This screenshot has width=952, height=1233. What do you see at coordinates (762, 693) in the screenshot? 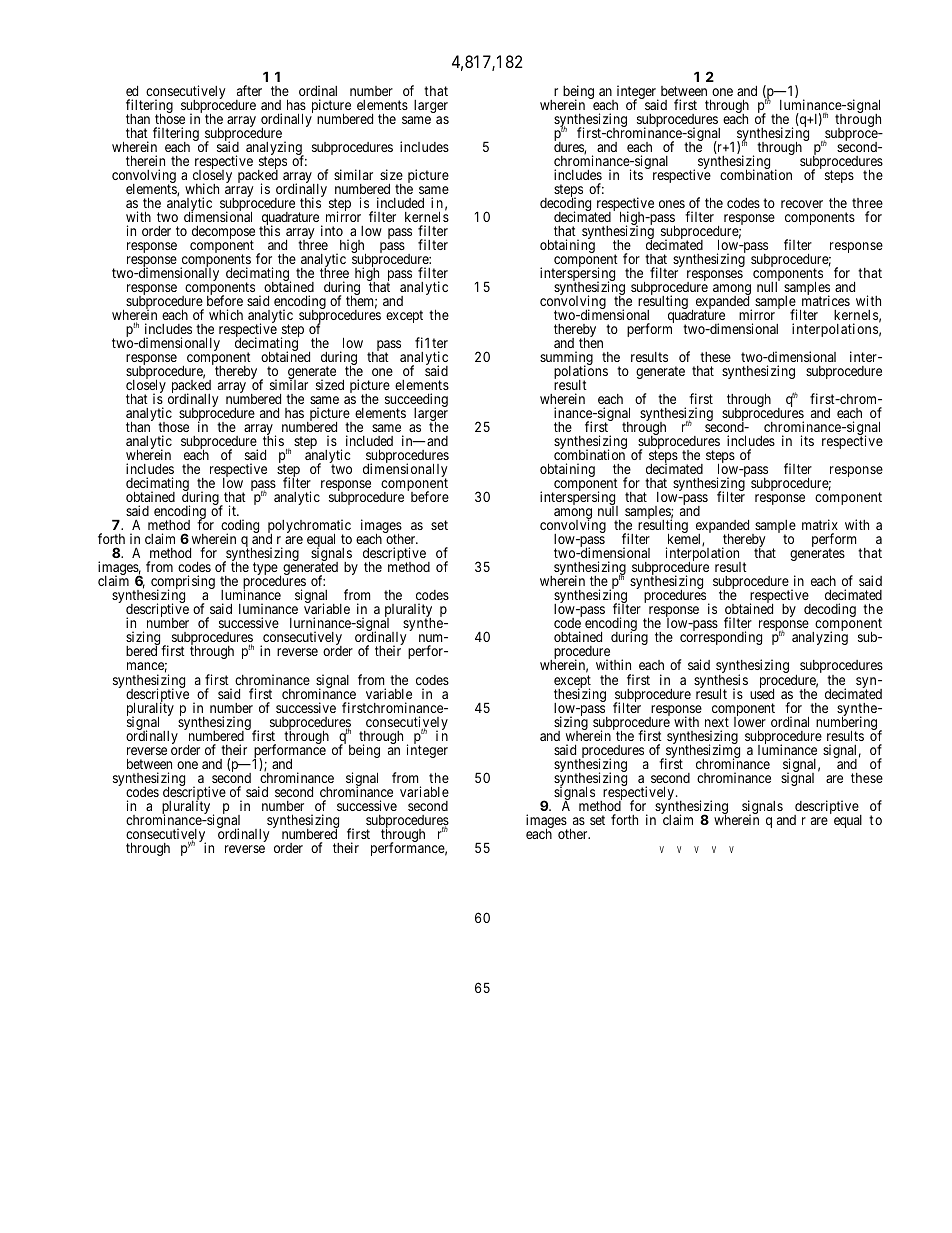
I see `used` at bounding box center [762, 693].
